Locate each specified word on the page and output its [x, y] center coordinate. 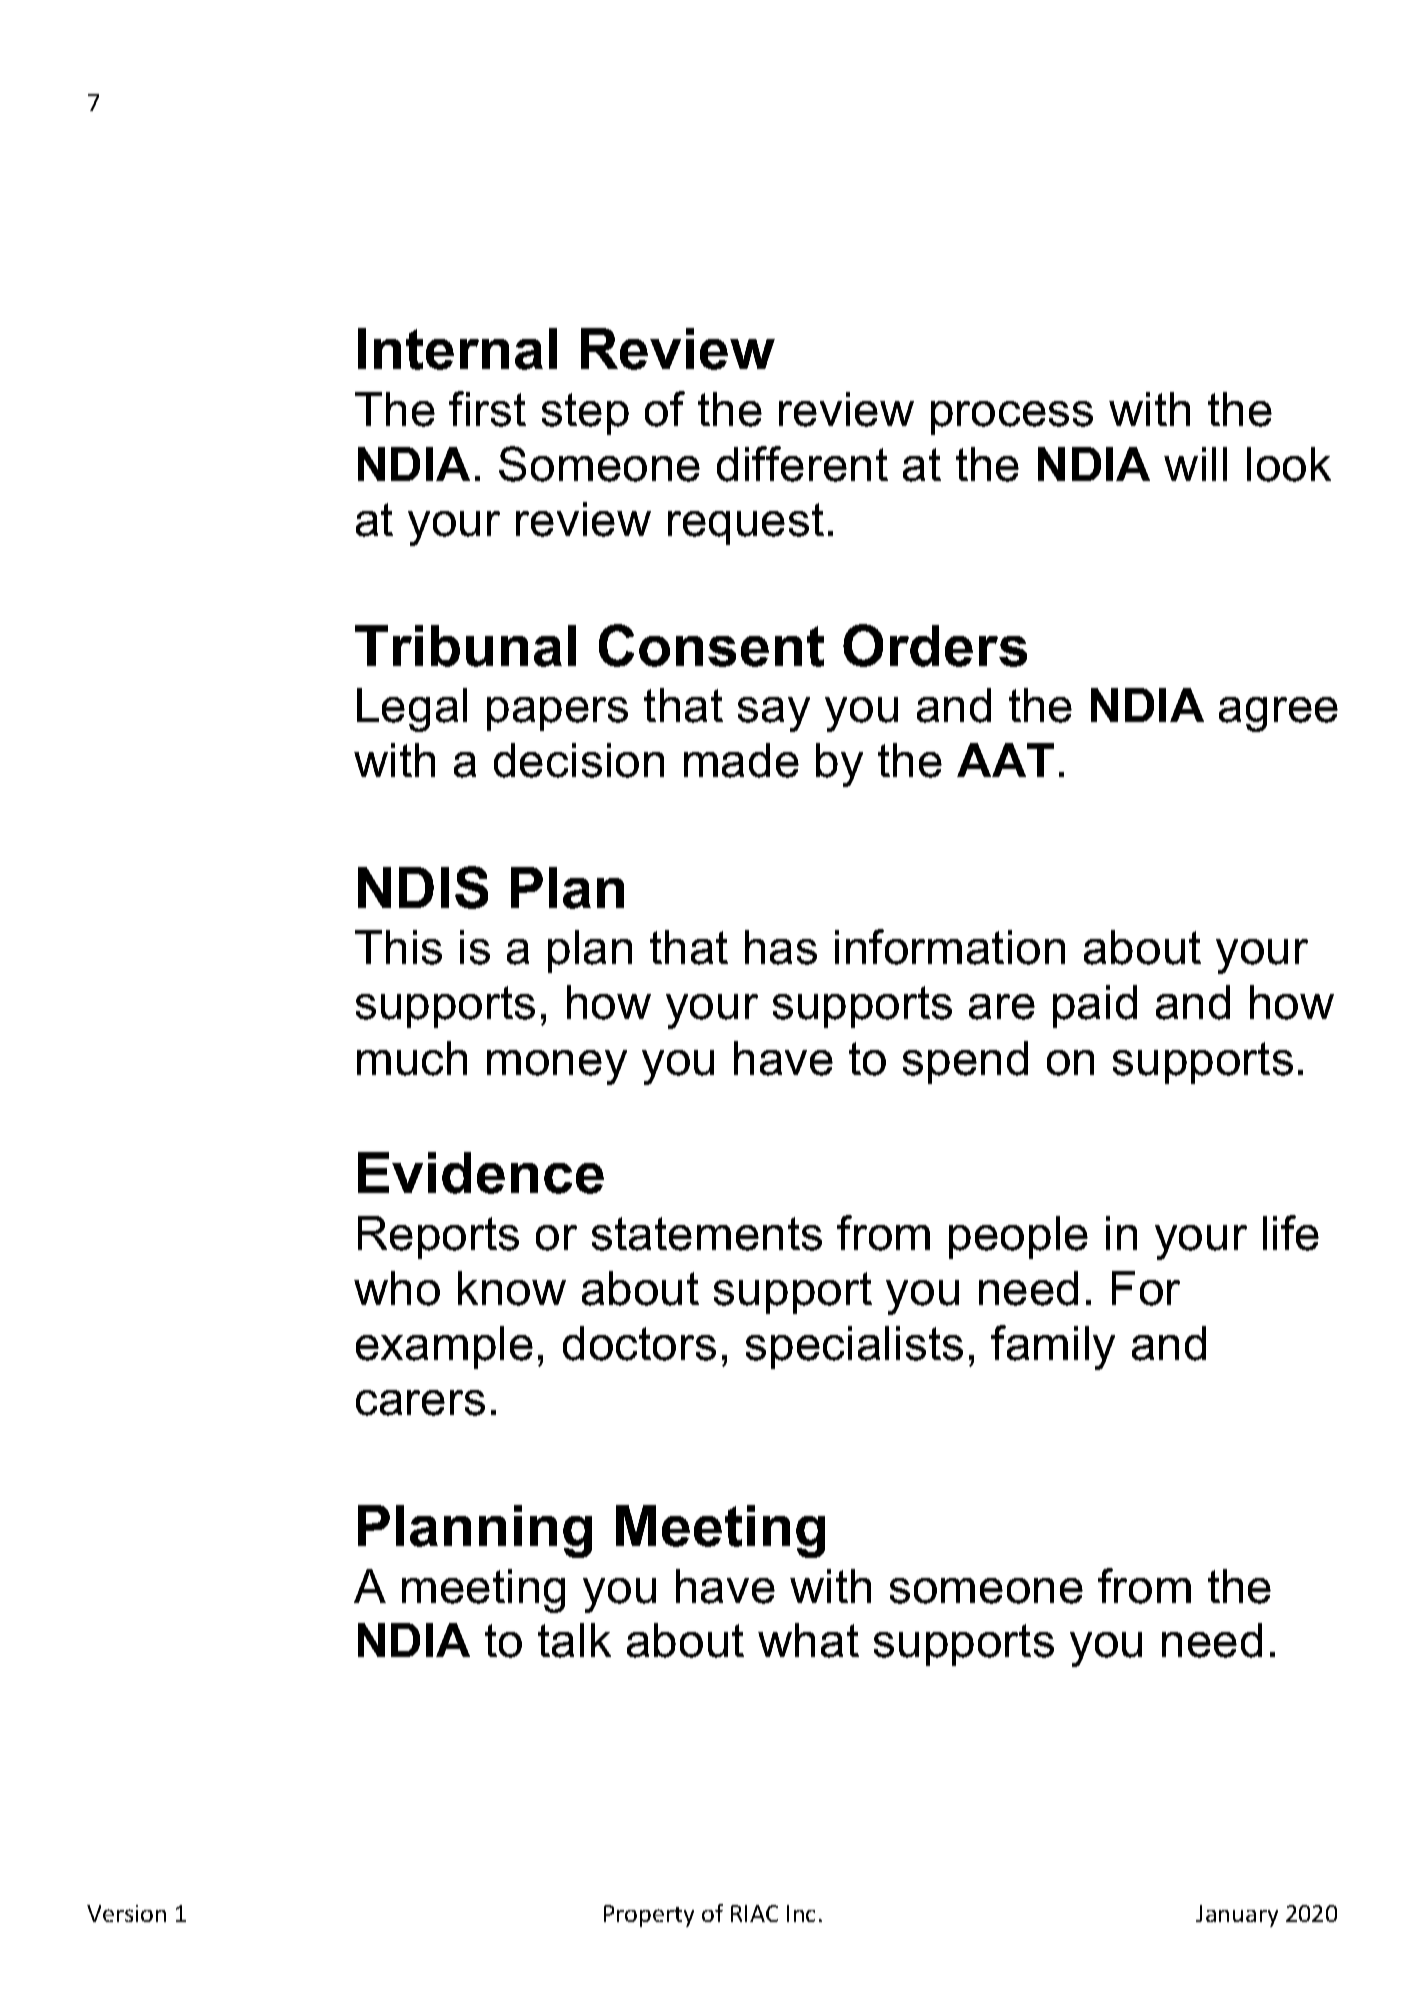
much [412, 1058]
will [1195, 464]
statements [707, 1234]
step [585, 414]
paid [1095, 1006]
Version [126, 1913]
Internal [457, 349]
